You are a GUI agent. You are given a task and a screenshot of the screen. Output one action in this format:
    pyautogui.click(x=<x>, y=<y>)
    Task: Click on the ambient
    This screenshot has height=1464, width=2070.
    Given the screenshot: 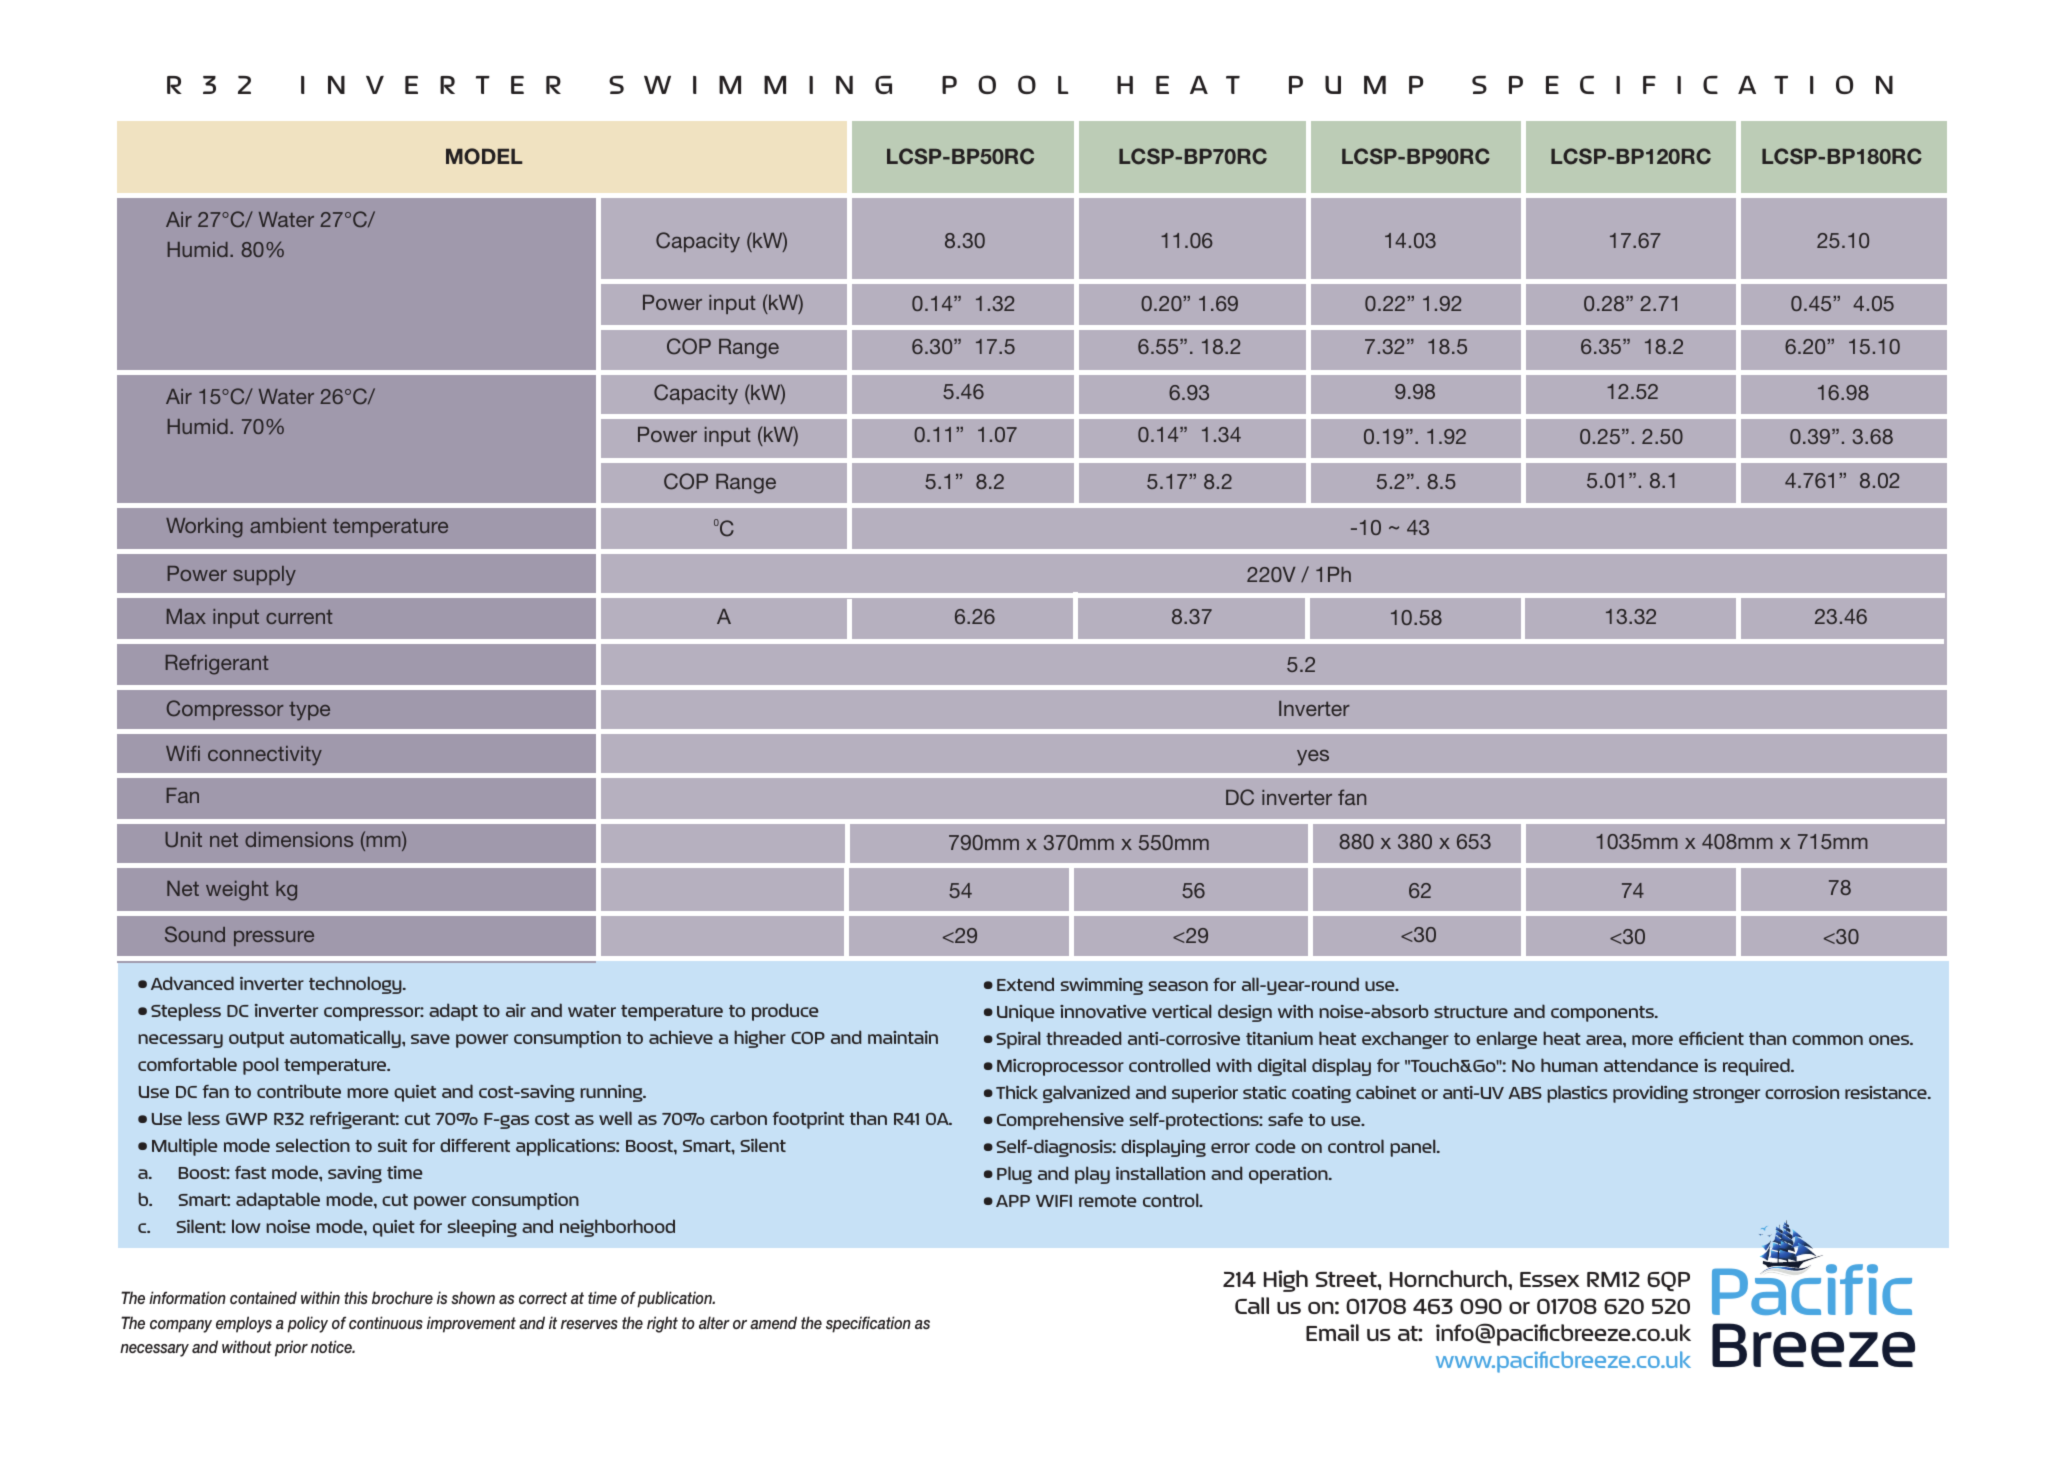 What is the action you would take?
    pyautogui.click(x=288, y=525)
